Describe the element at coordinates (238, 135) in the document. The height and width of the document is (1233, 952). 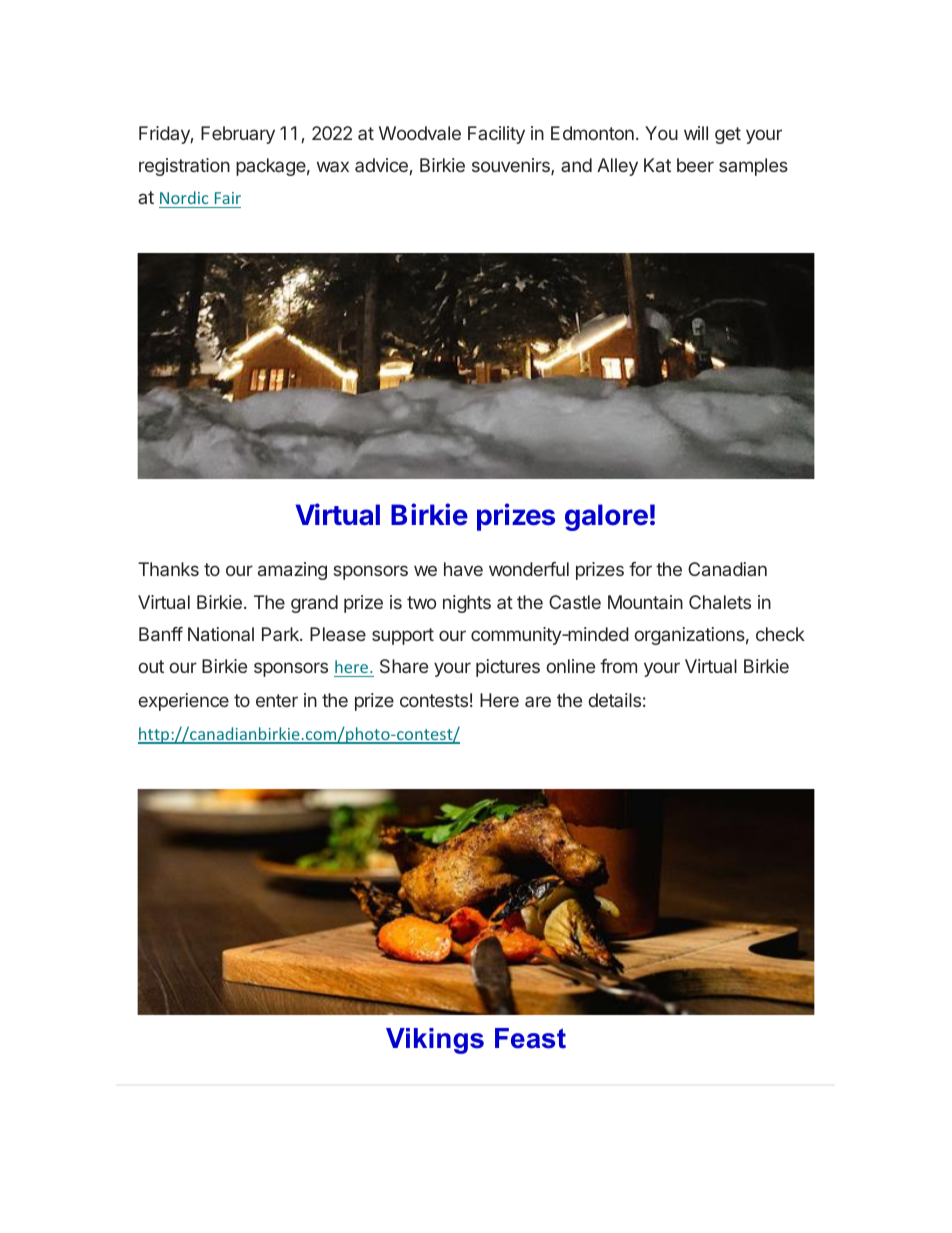
I see `February` at that location.
